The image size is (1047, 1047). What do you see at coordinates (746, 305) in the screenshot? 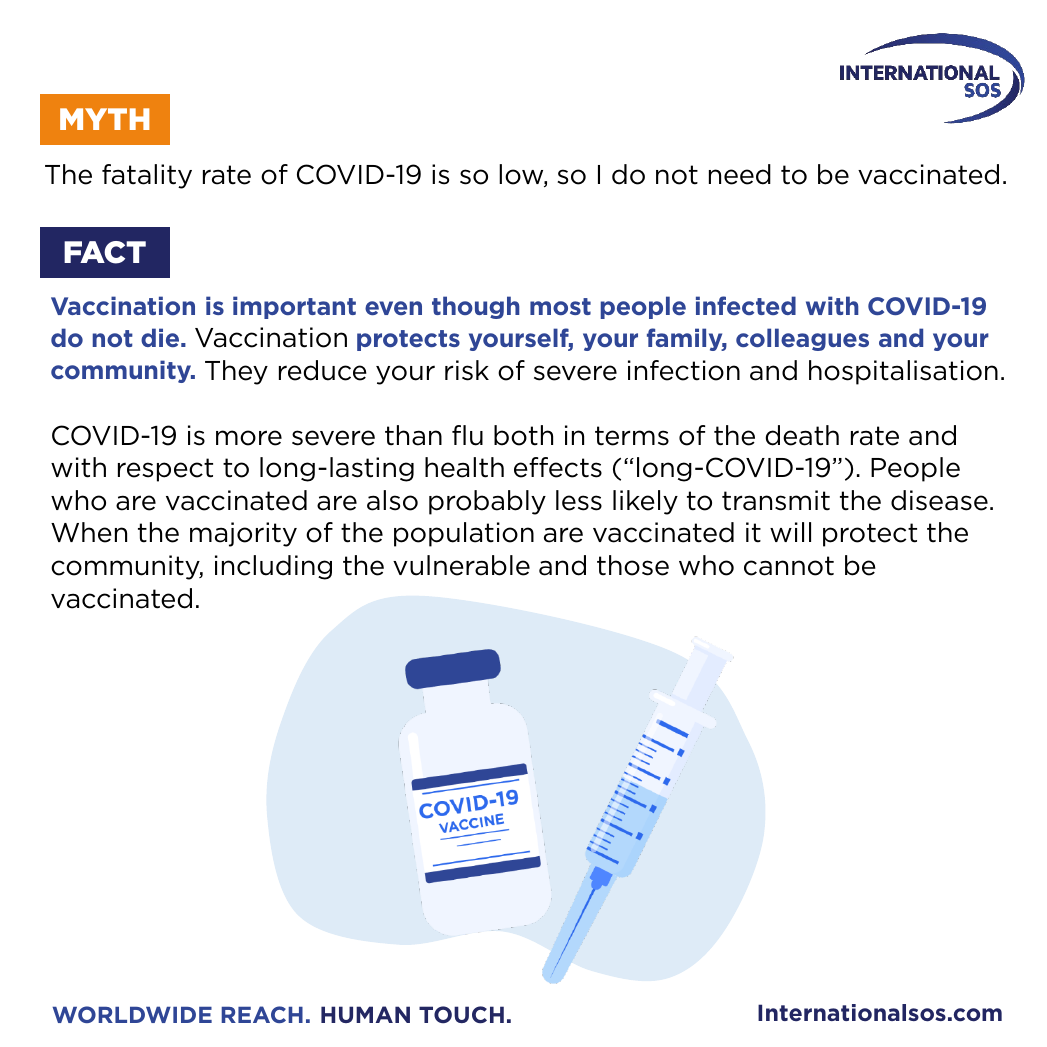
I see `infected` at bounding box center [746, 305].
